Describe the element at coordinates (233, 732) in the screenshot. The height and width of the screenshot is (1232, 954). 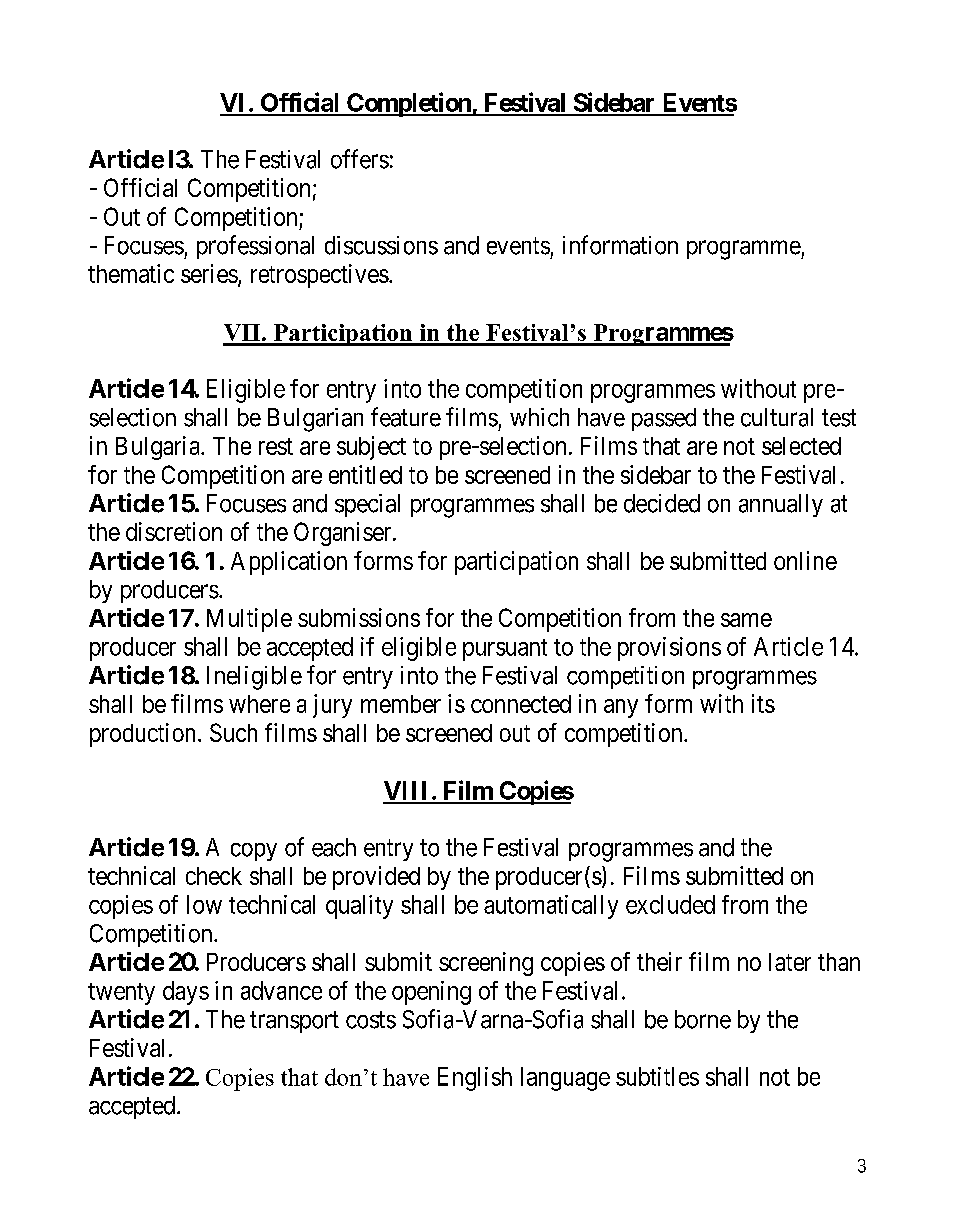
I see `Such` at that location.
